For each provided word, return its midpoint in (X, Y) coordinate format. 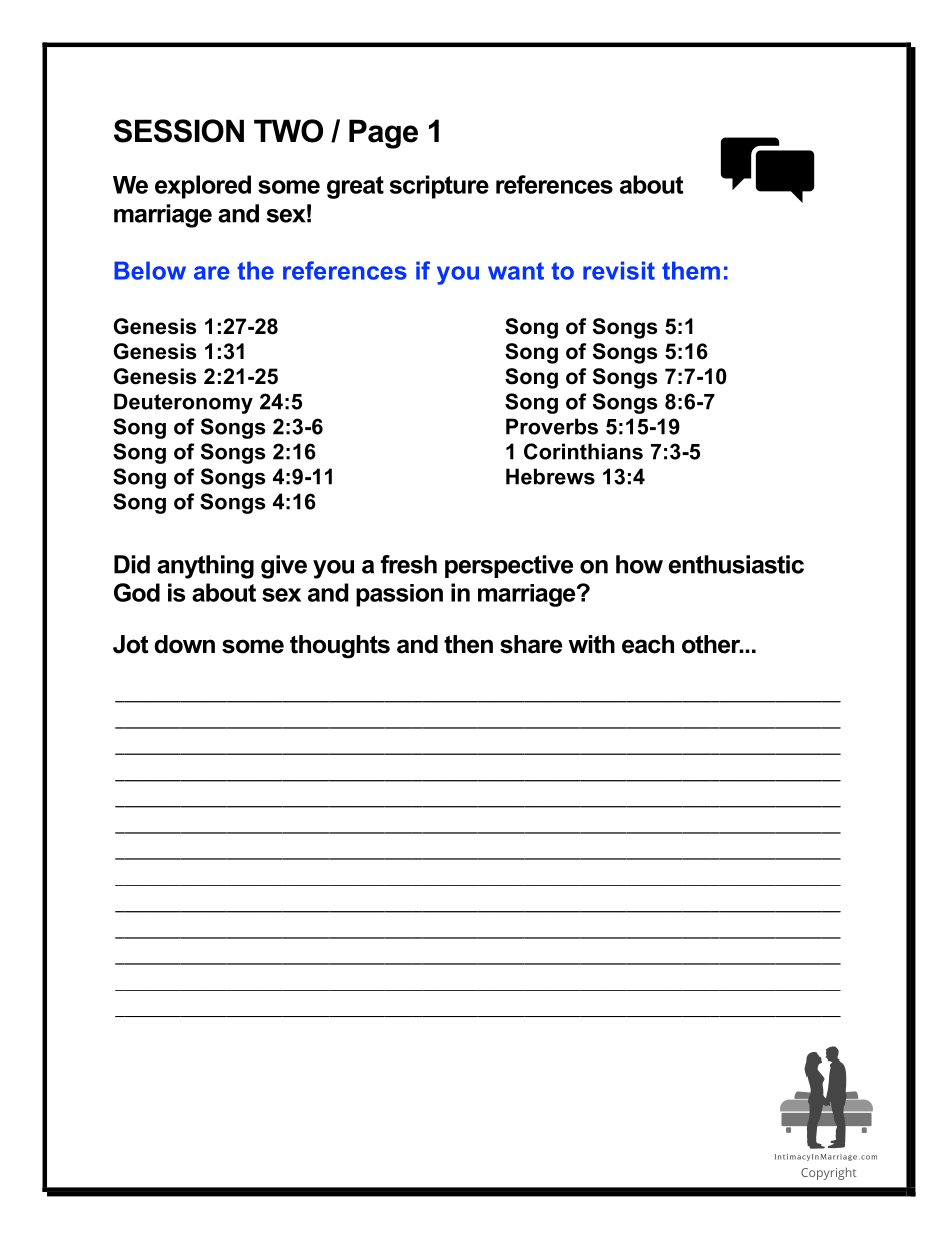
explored (203, 187)
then (468, 644)
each (648, 644)
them (691, 270)
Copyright (828, 1174)
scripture (439, 187)
